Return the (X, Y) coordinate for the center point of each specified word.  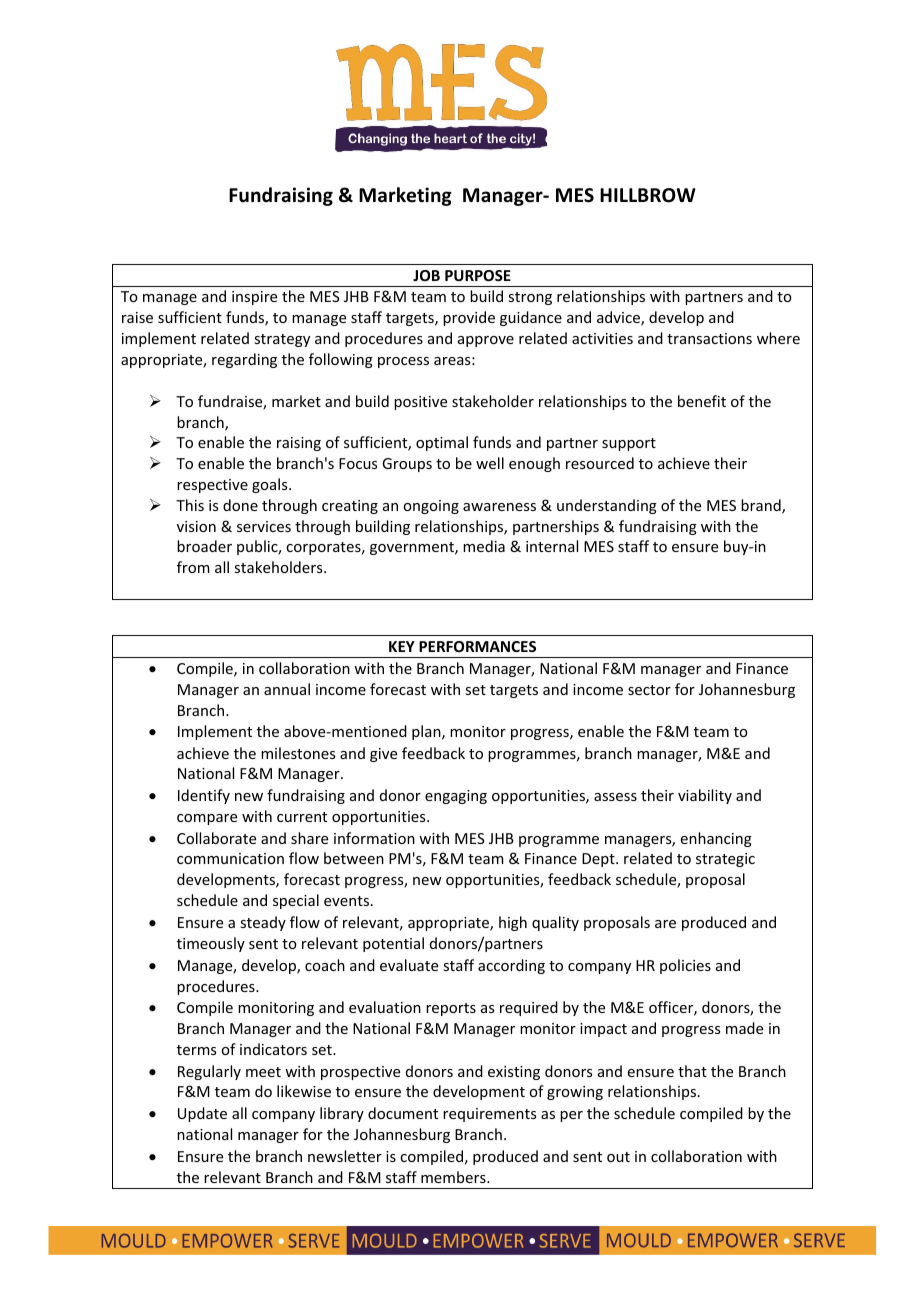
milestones (298, 753)
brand (762, 506)
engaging (456, 797)
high (513, 923)
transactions (709, 338)
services (264, 526)
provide (469, 318)
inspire (254, 298)
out (618, 1157)
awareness (499, 507)
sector (649, 690)
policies (685, 966)
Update (202, 1114)
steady (263, 923)
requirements (489, 1115)
